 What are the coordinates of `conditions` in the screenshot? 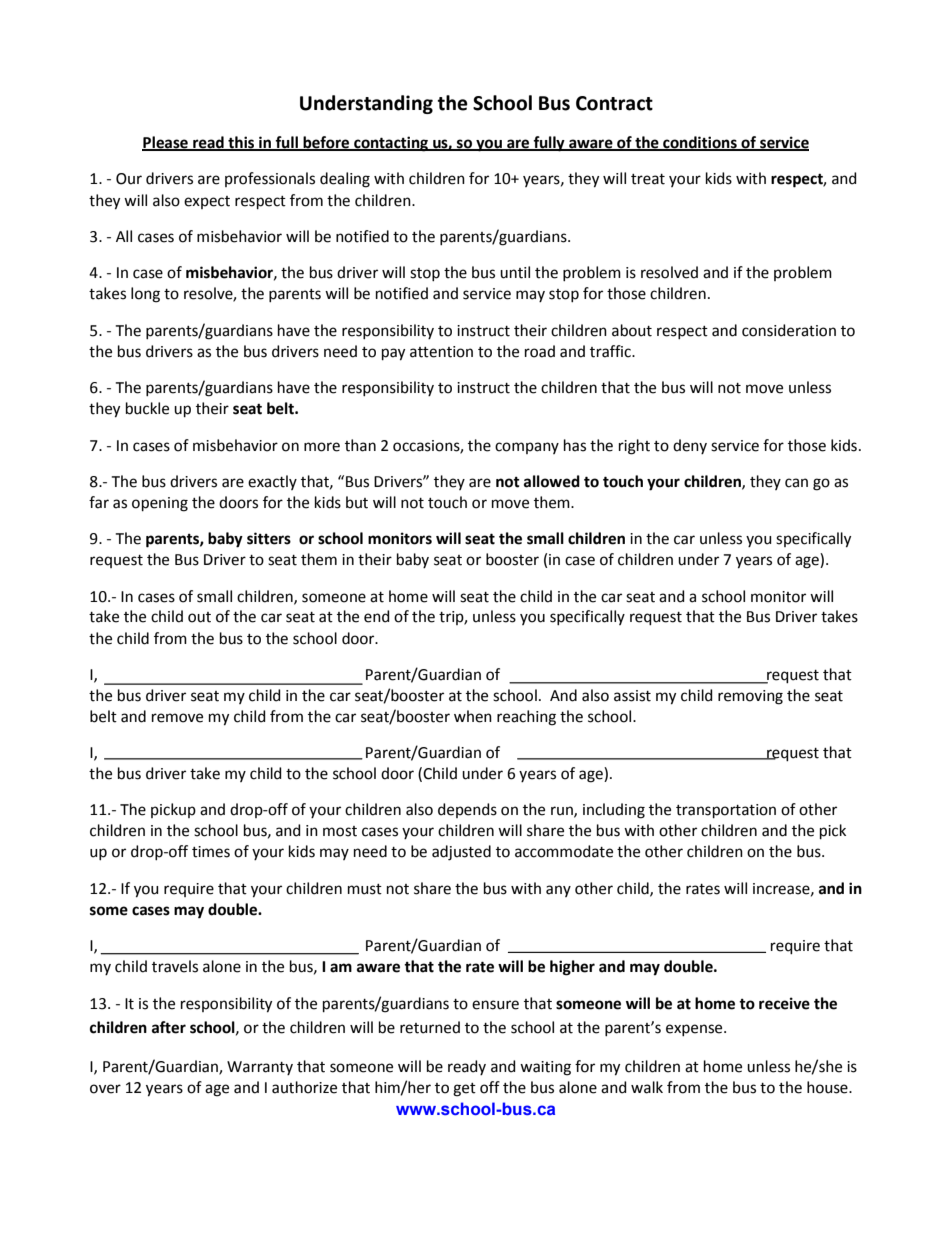 It's located at (700, 143).
